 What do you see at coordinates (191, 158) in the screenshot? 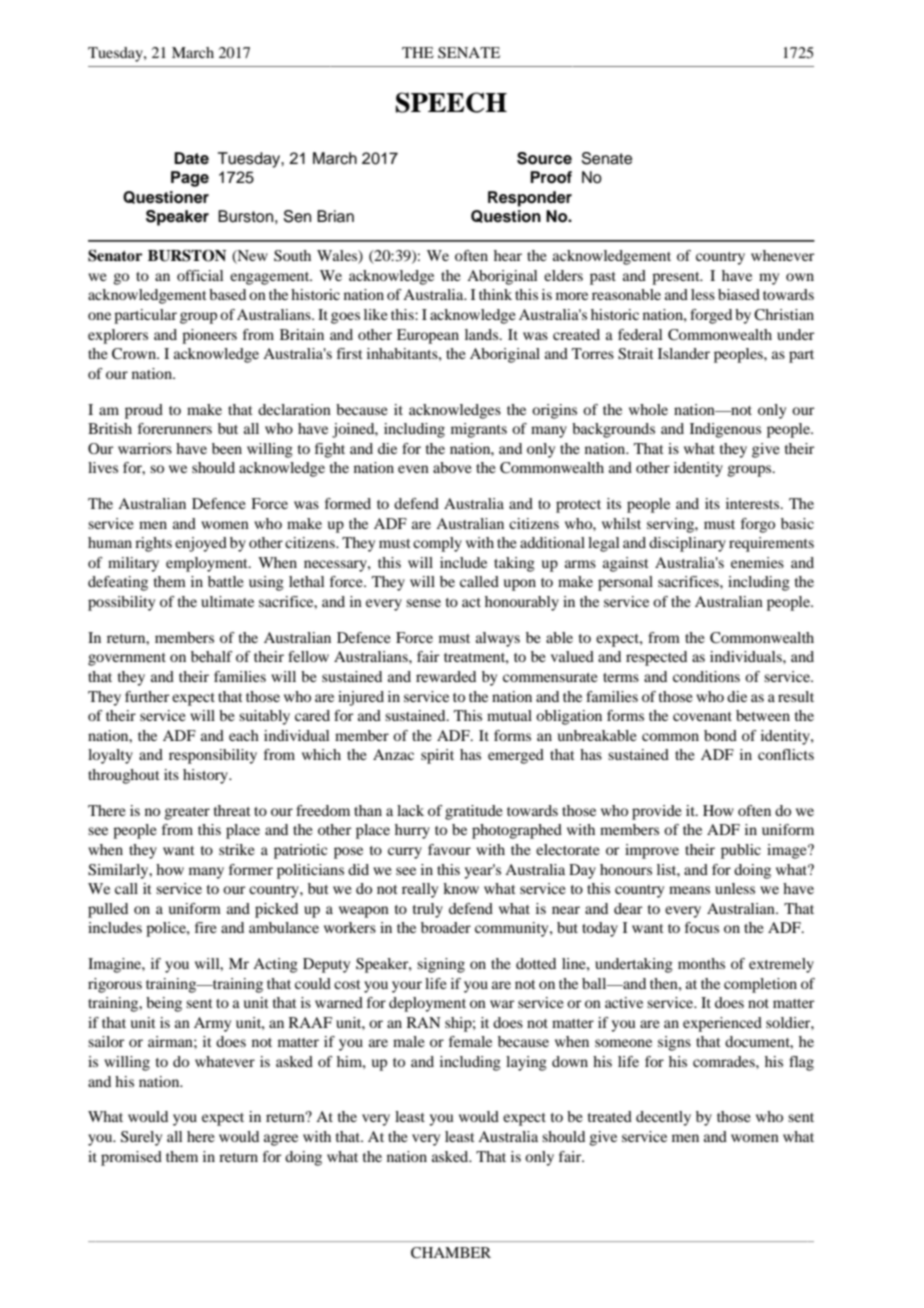
I see `Date` at bounding box center [191, 158].
